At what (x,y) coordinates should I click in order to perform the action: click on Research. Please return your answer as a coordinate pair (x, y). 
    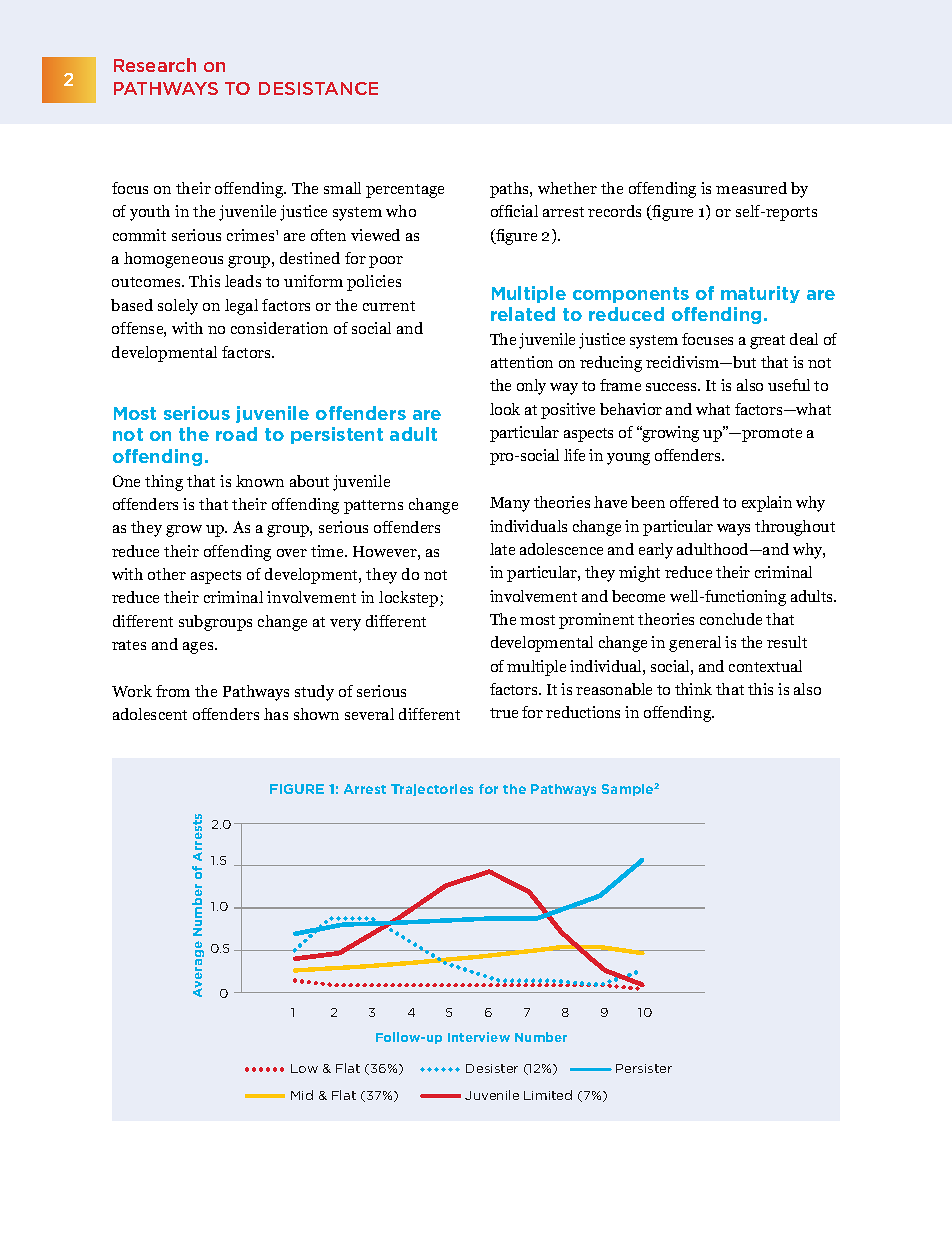
    Looking at the image, I should click on (155, 65).
